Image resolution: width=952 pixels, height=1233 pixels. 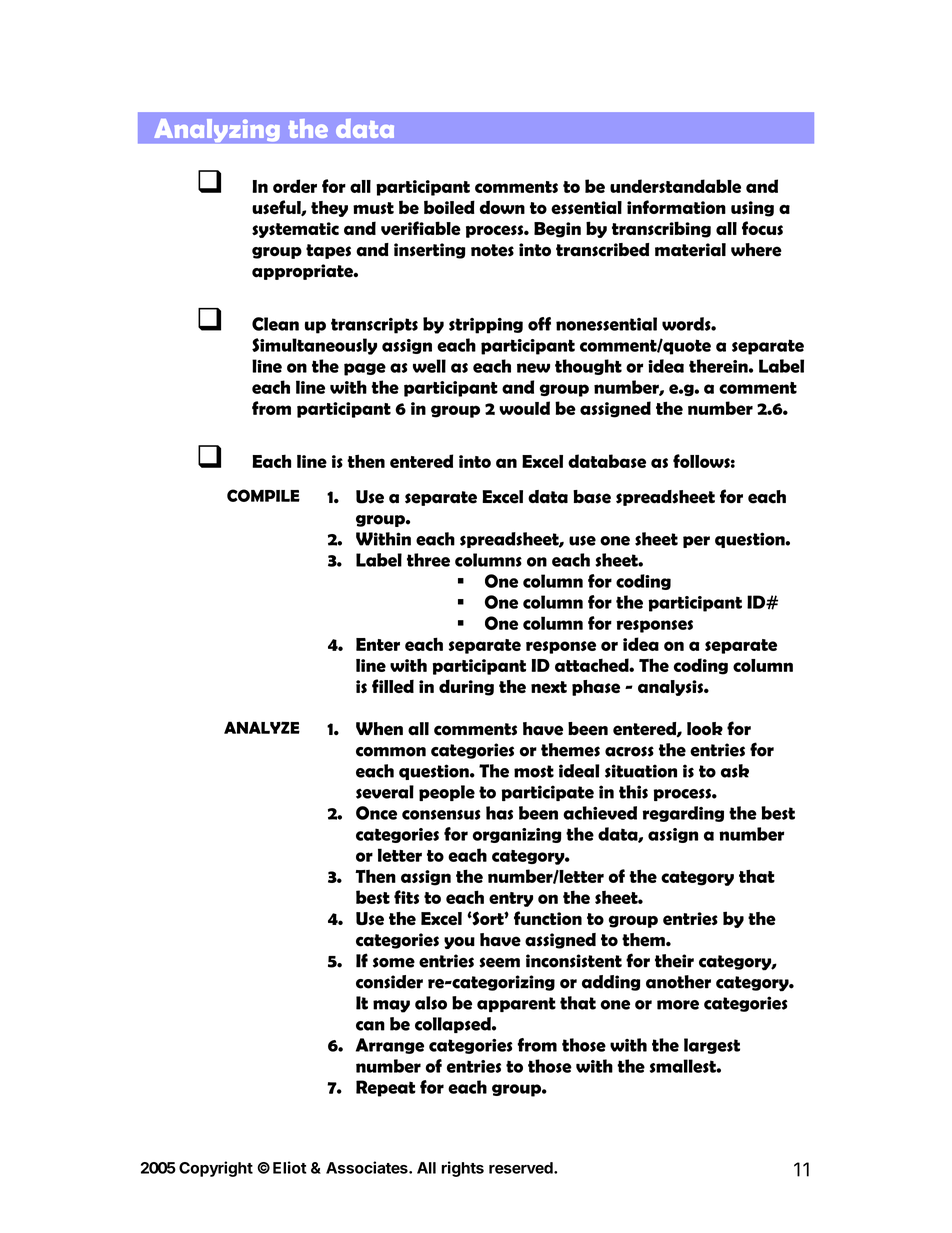 What do you see at coordinates (263, 495) in the screenshot?
I see `COMPILE` at bounding box center [263, 495].
